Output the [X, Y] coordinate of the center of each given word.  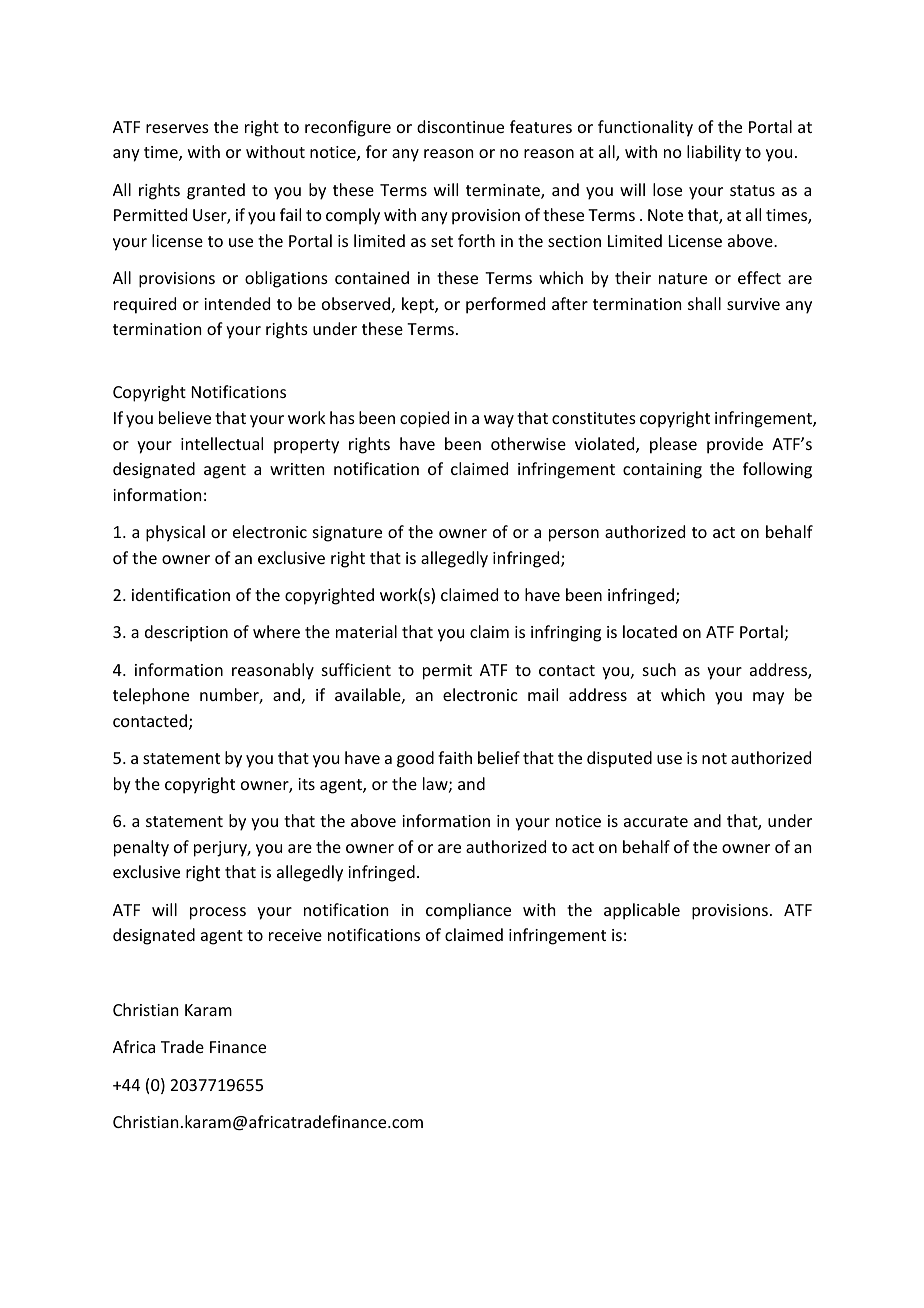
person [574, 535]
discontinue [460, 126]
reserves [177, 128]
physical [175, 533]
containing [662, 471]
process [218, 913]
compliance [468, 911]
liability [714, 153]
